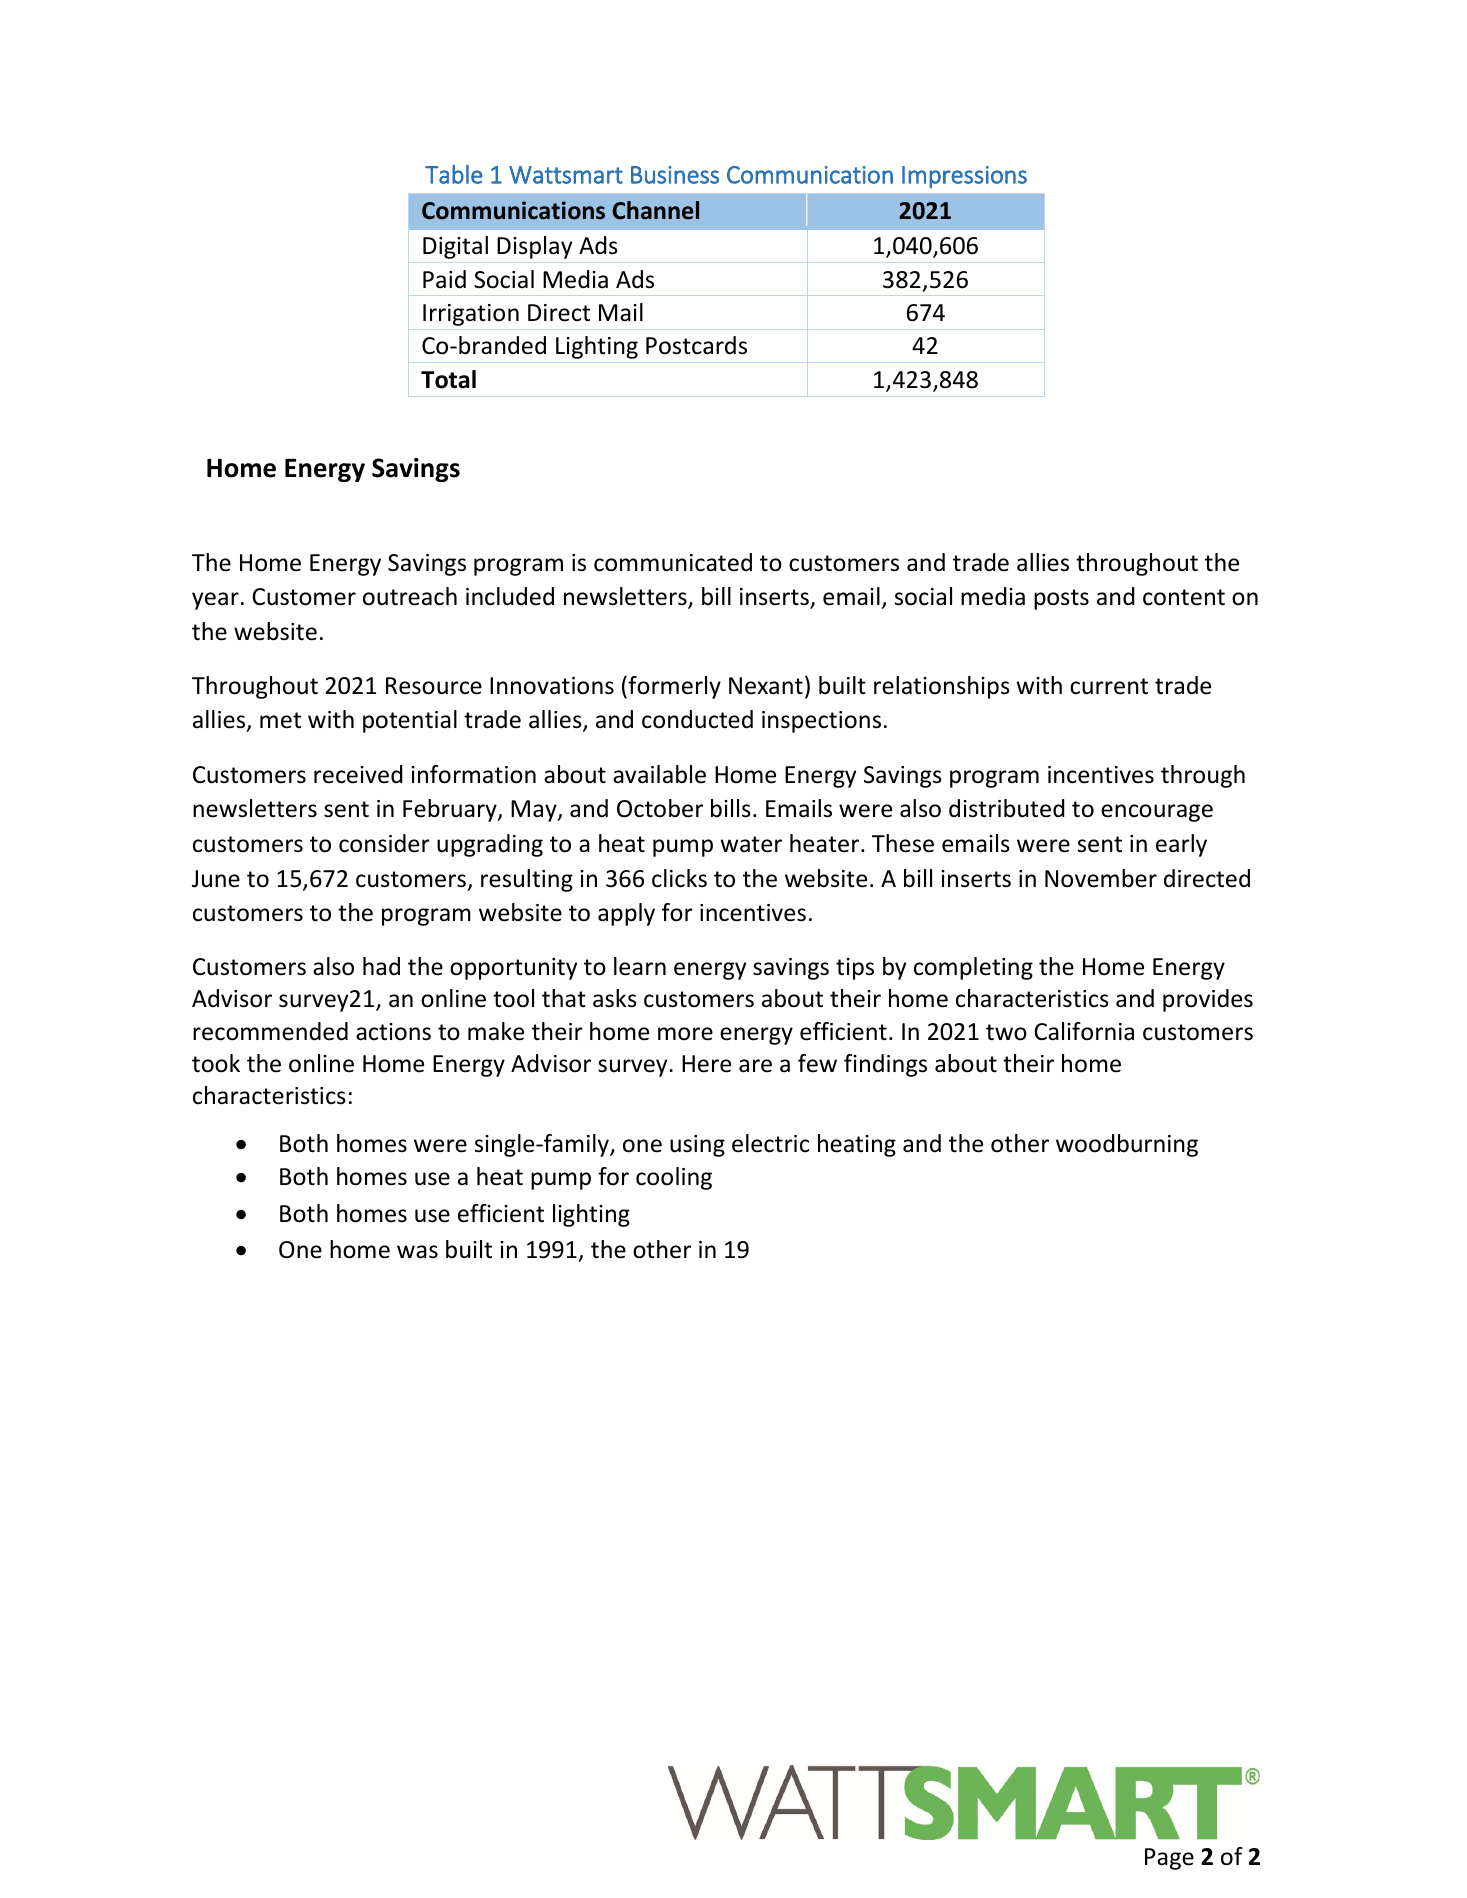 This screenshot has height=1898, width=1467. I want to click on Page, so click(1169, 1859).
